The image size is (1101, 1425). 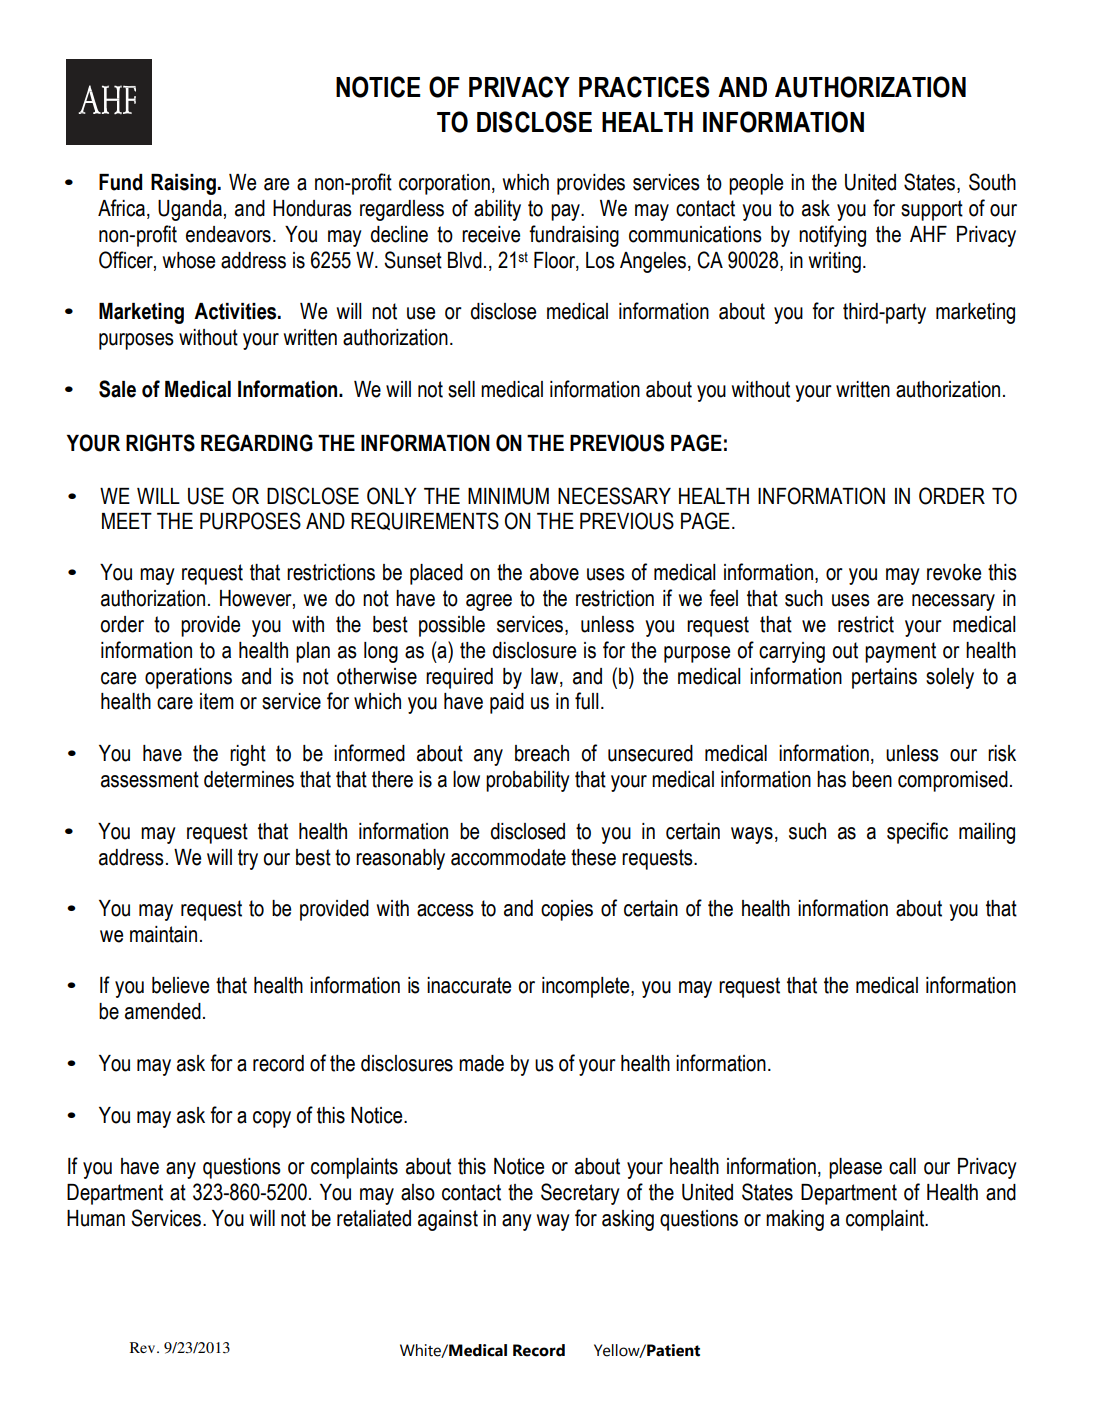 I want to click on South, so click(x=992, y=182).
